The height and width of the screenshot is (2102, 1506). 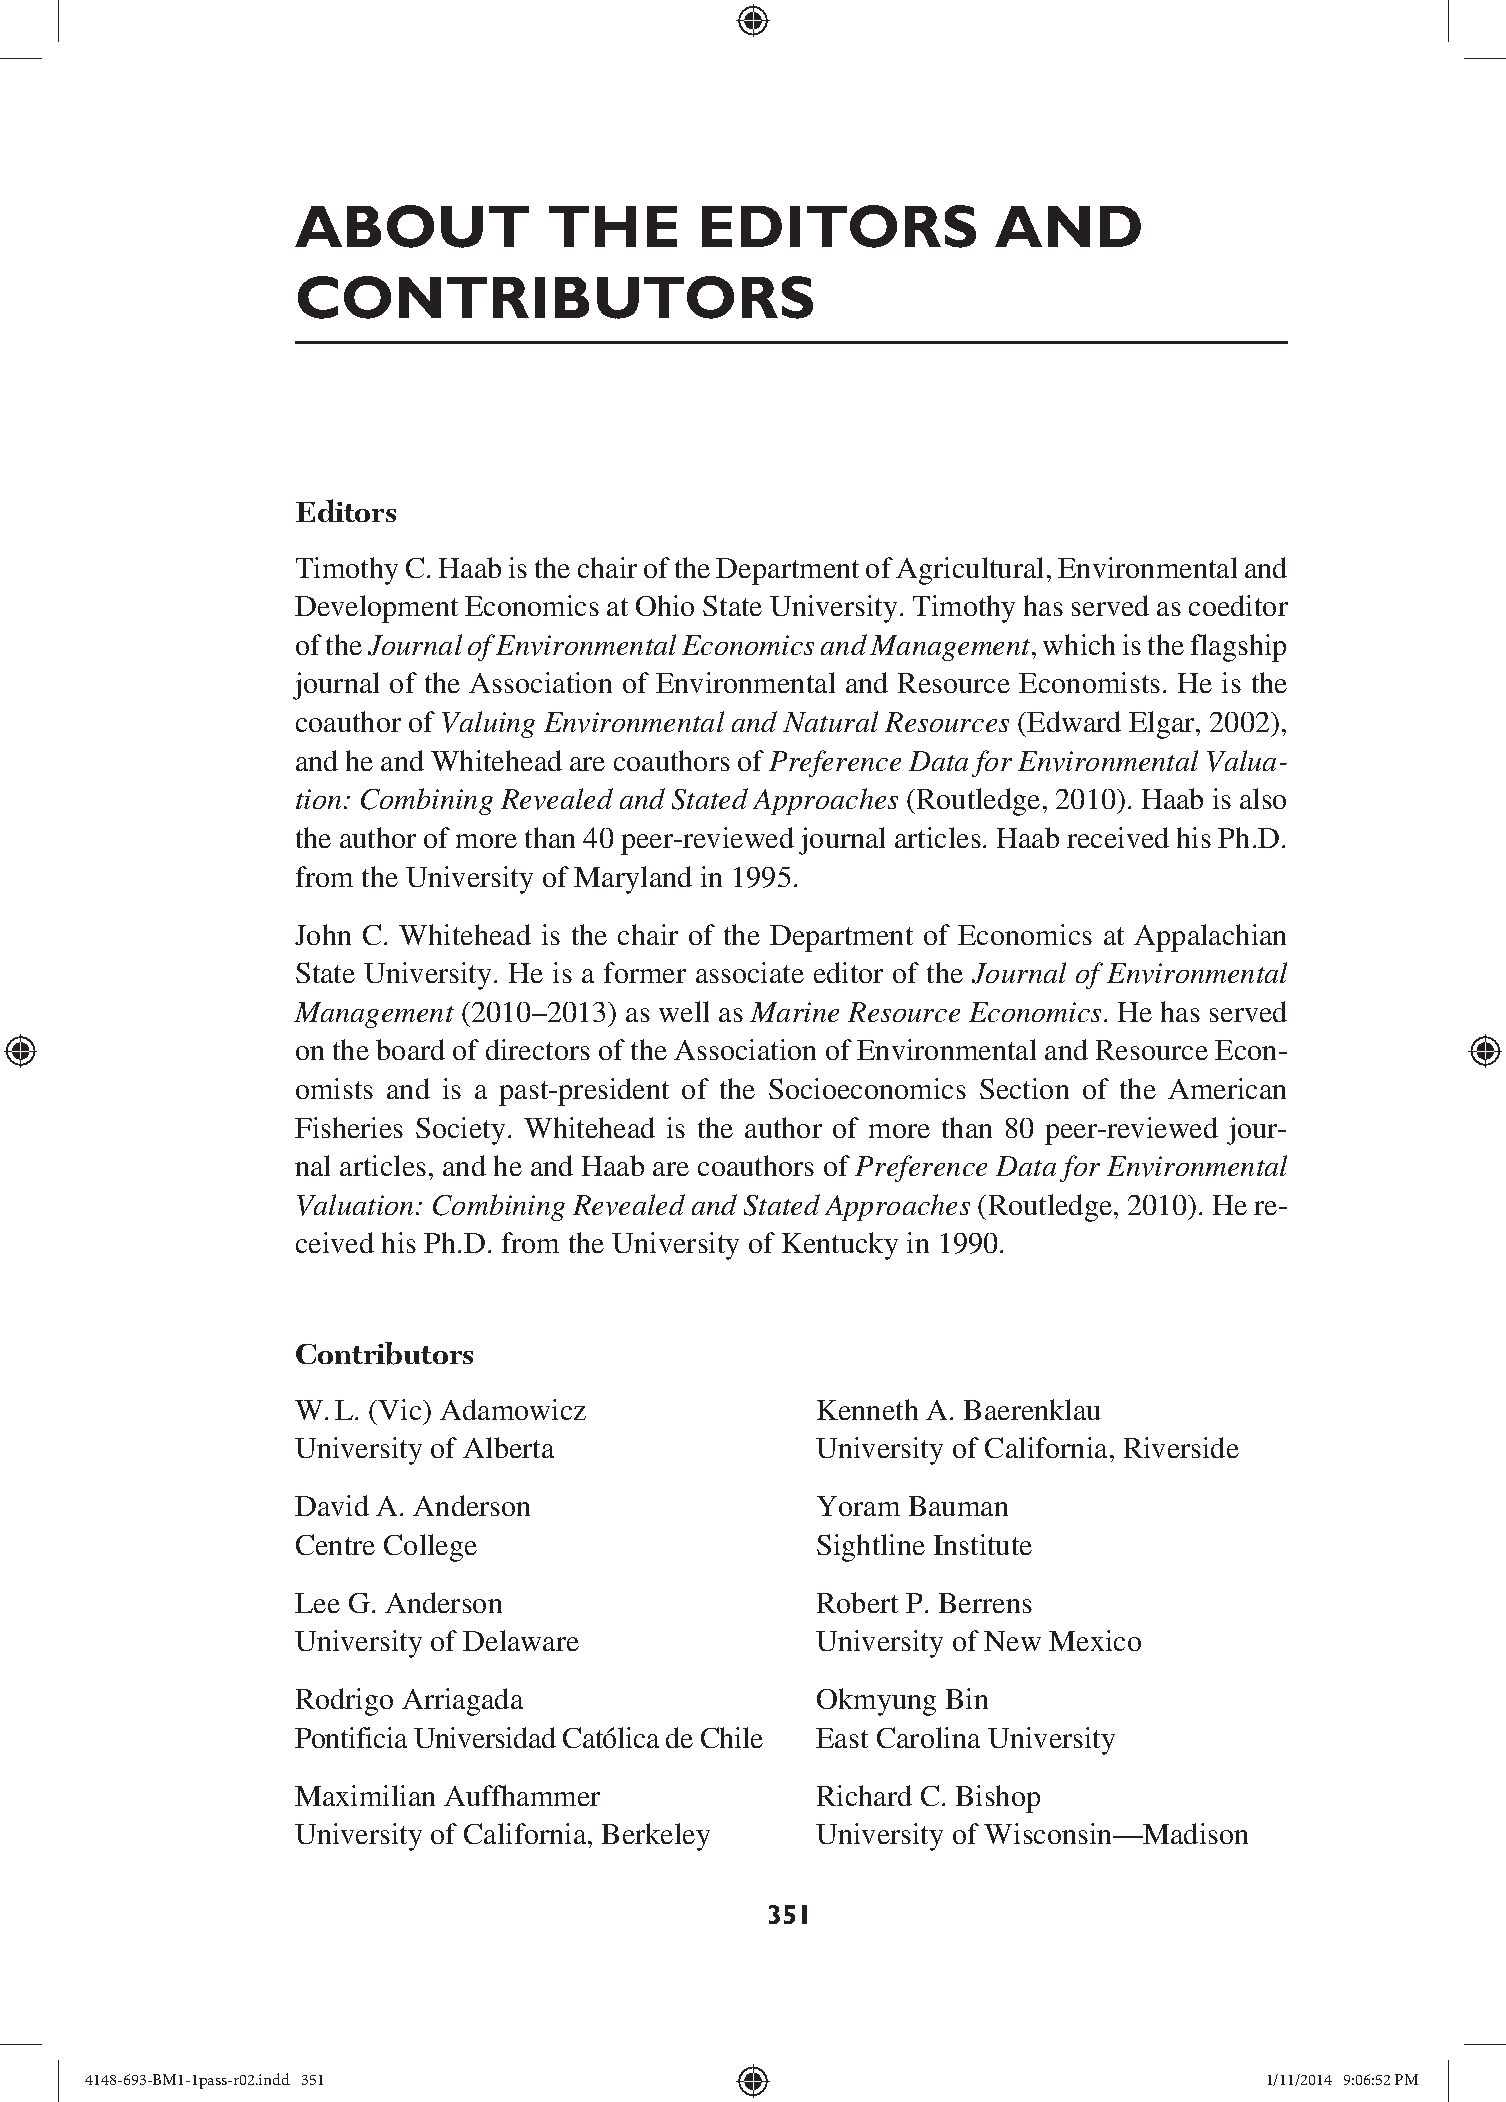 I want to click on Agricultural, so click(x=969, y=571).
